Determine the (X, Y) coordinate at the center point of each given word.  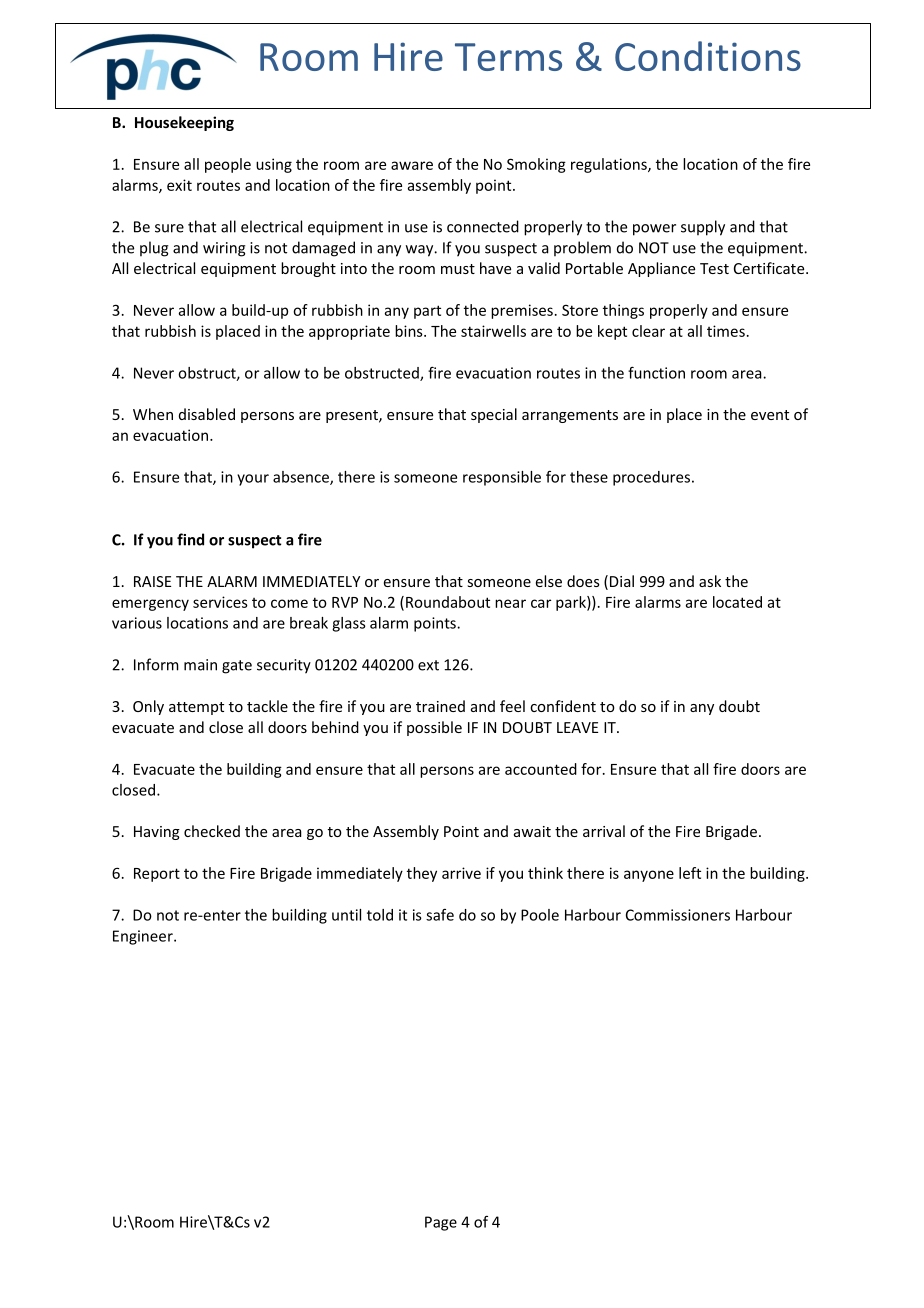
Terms (508, 57)
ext (428, 665)
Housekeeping (184, 123)
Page (441, 1223)
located (737, 602)
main (200, 665)
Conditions (708, 56)
